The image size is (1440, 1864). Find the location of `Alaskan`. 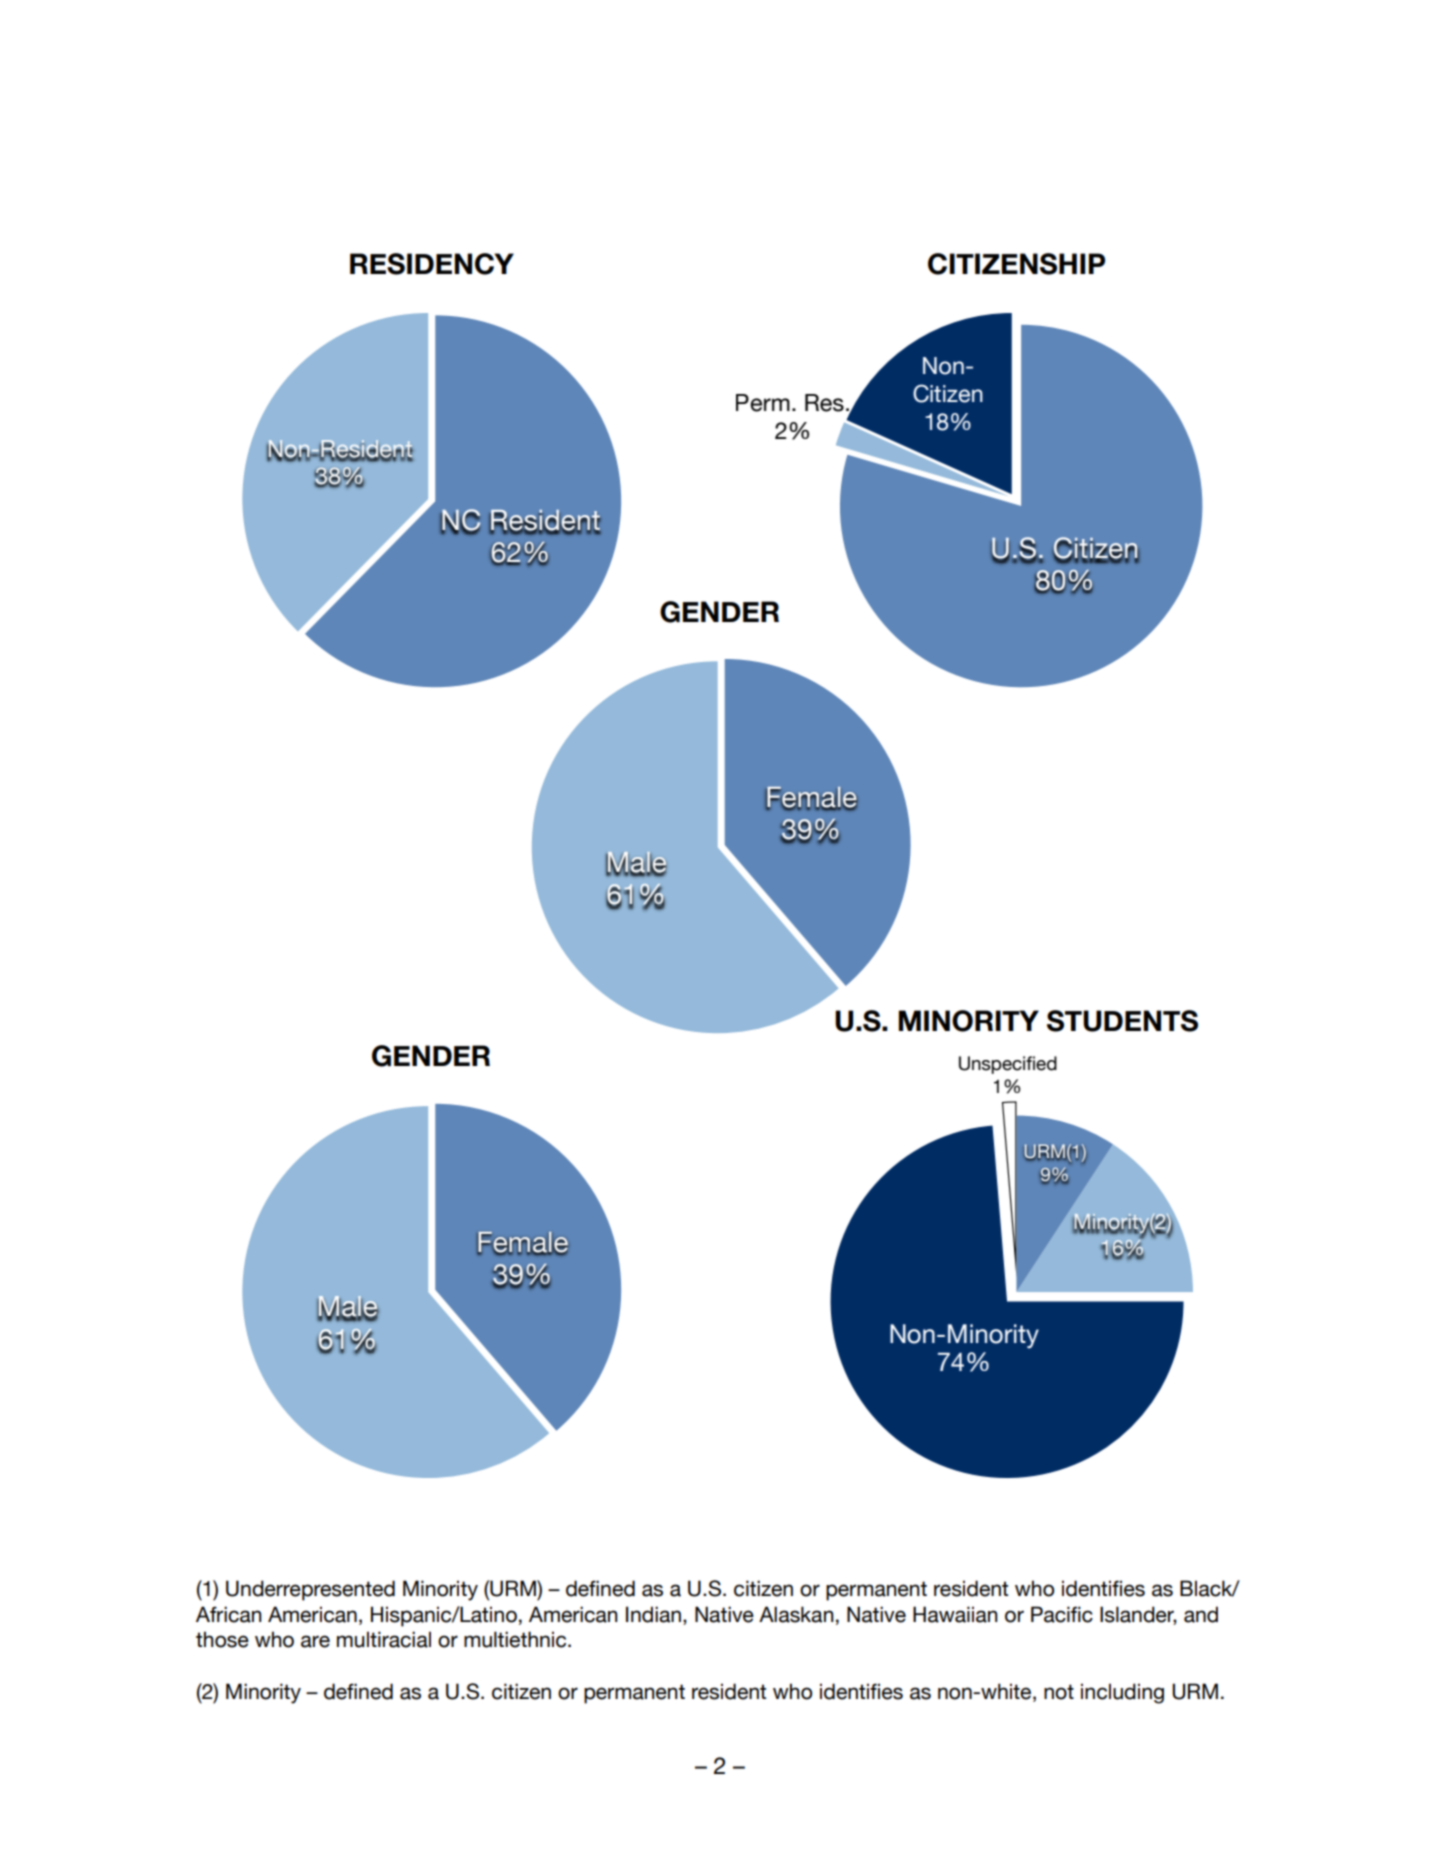

Alaskan is located at coordinates (796, 1614).
